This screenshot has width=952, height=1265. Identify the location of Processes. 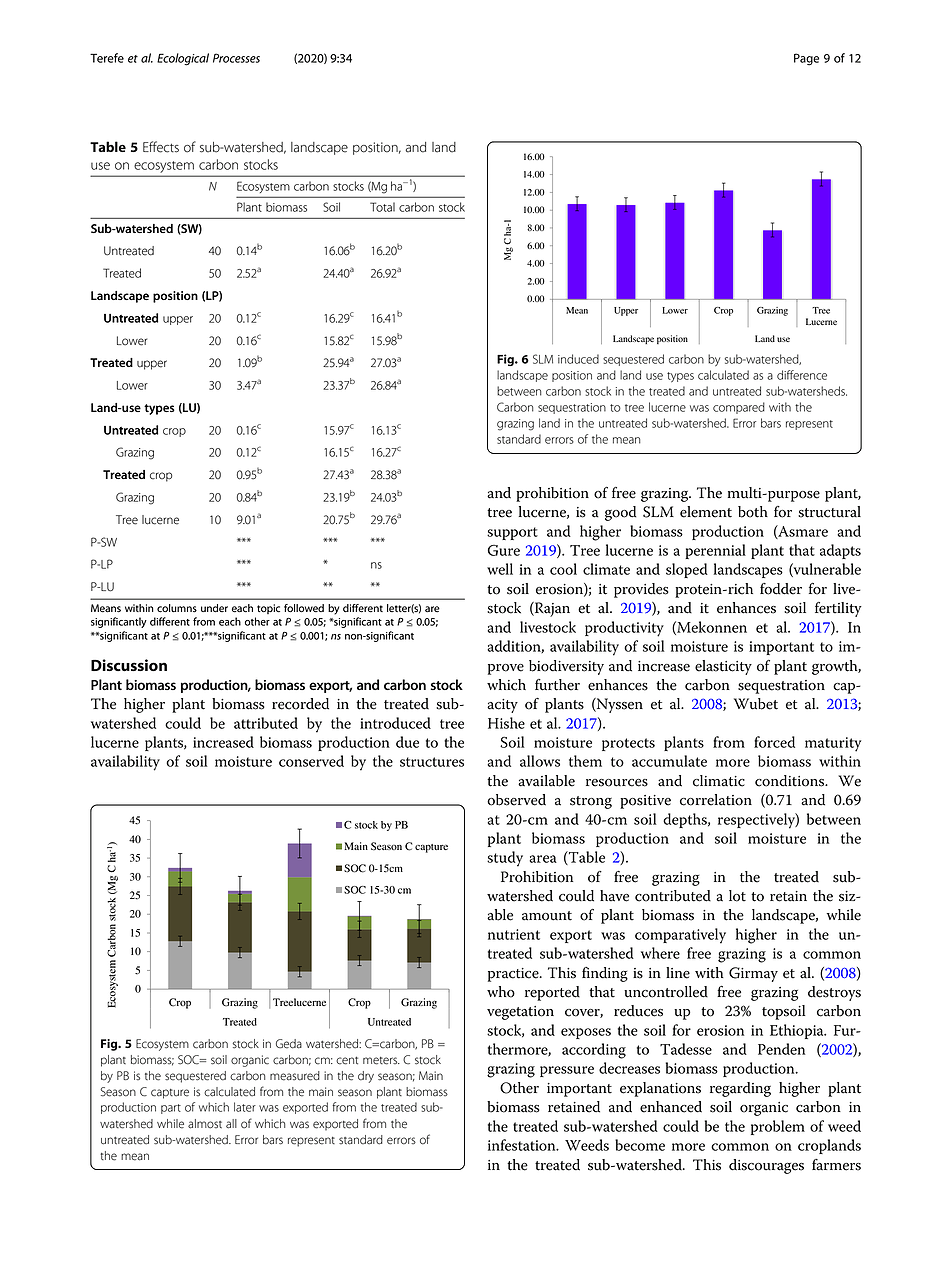
(236, 58).
